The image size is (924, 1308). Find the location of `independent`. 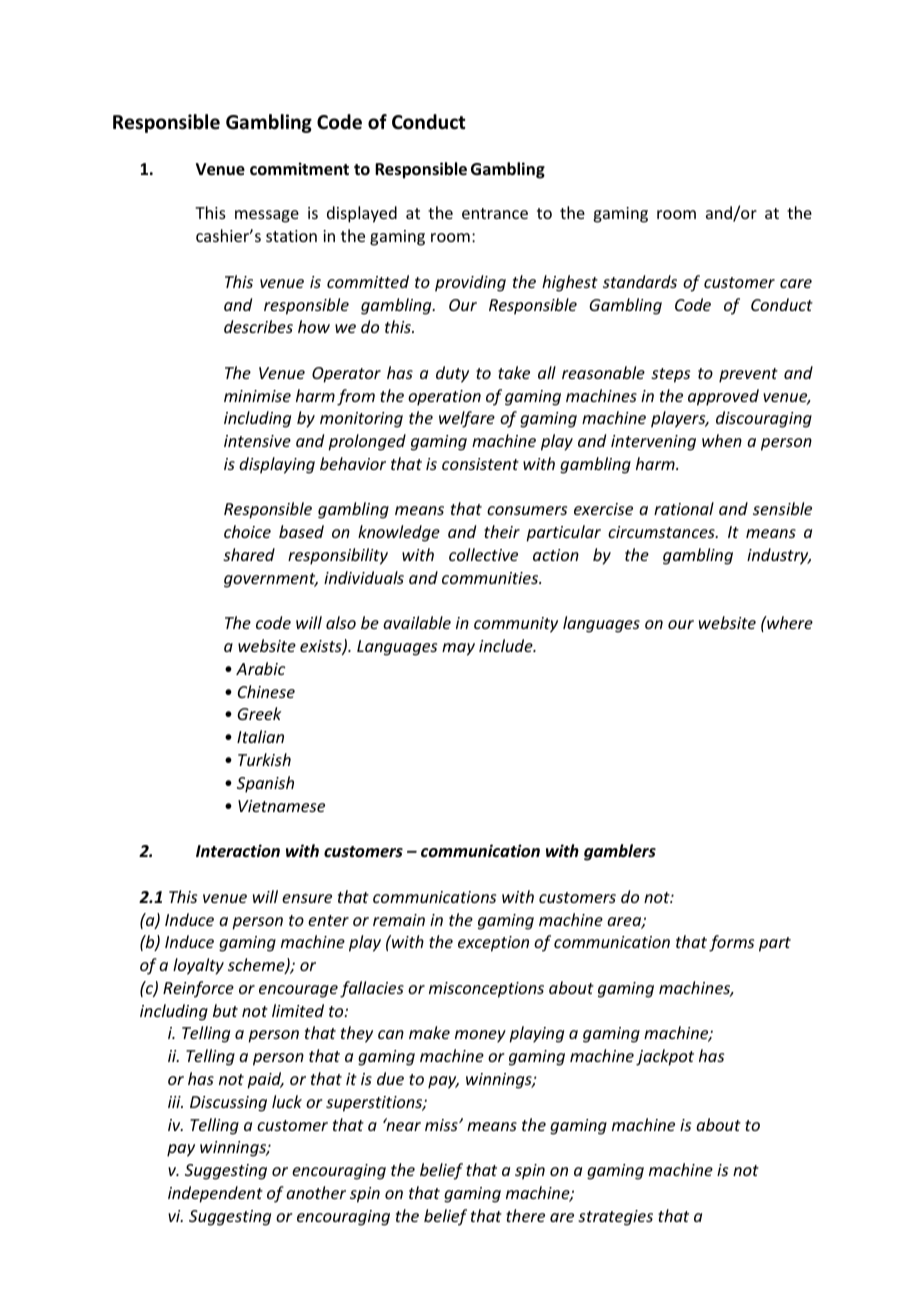

independent is located at coordinates (215, 1194).
